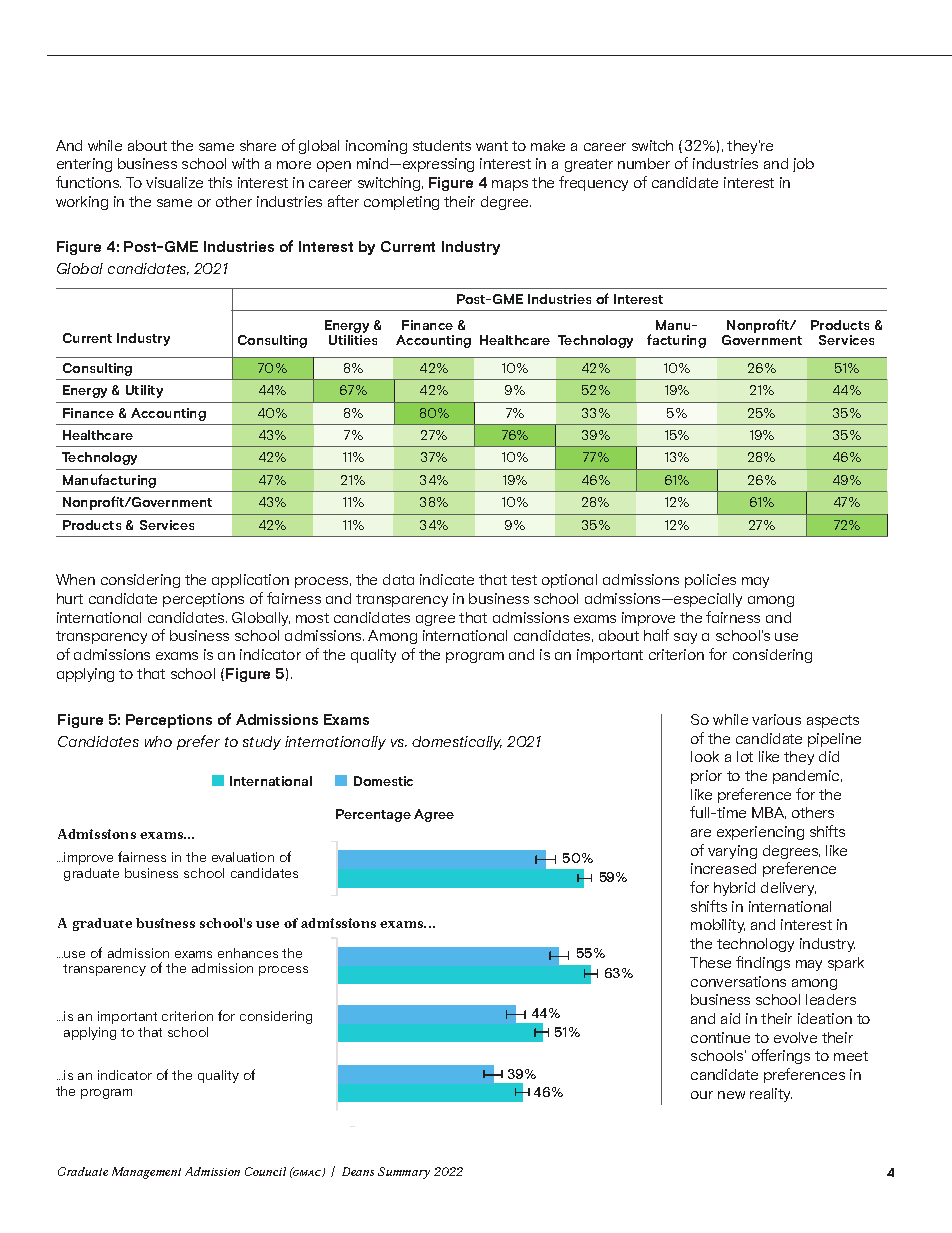 Image resolution: width=952 pixels, height=1233 pixels. I want to click on hybrid, so click(734, 889).
